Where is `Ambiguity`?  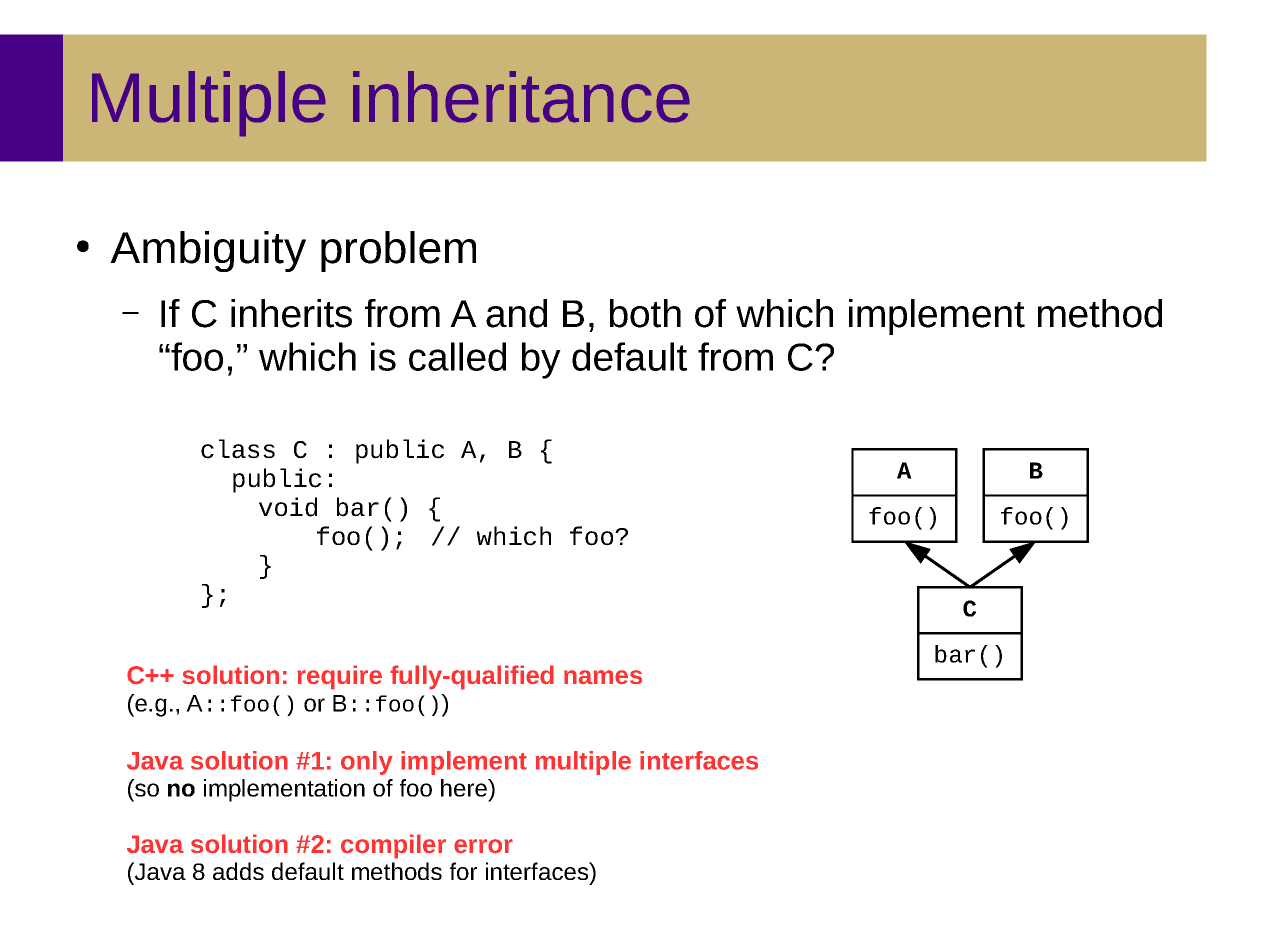 Ambiguity is located at coordinates (208, 251).
